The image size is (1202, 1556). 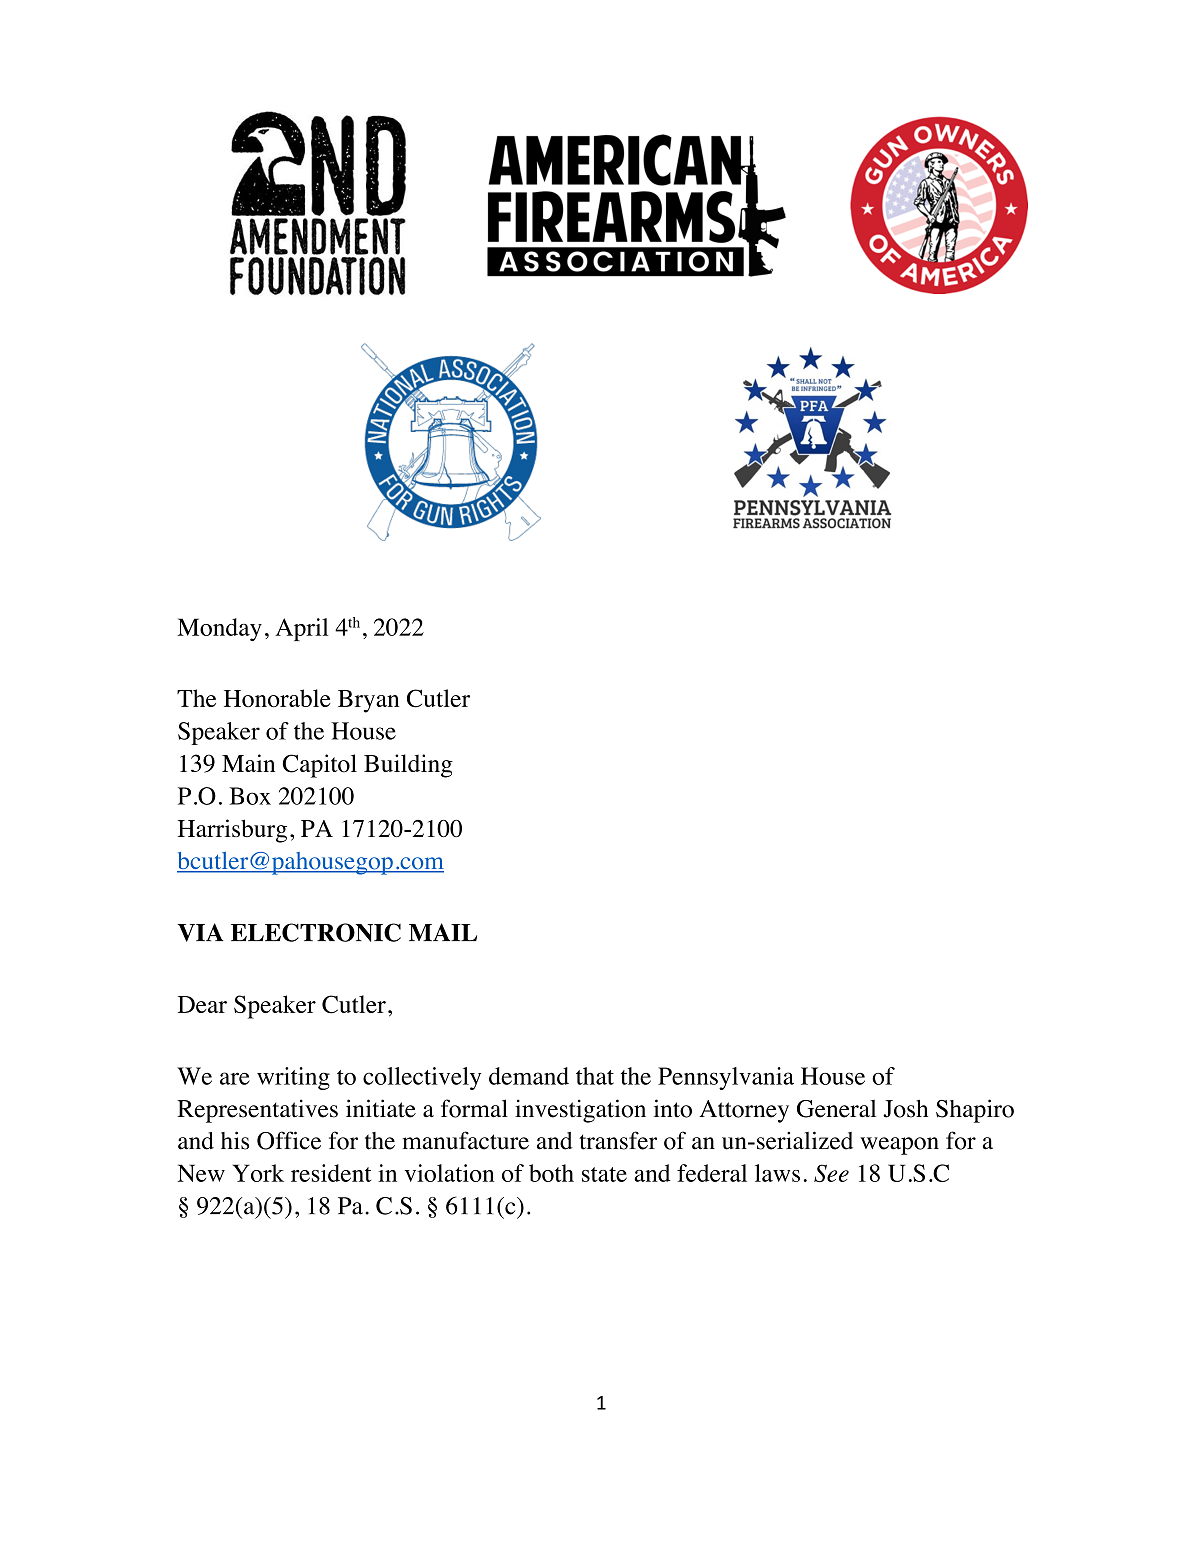 I want to click on Dear, so click(x=202, y=1004).
